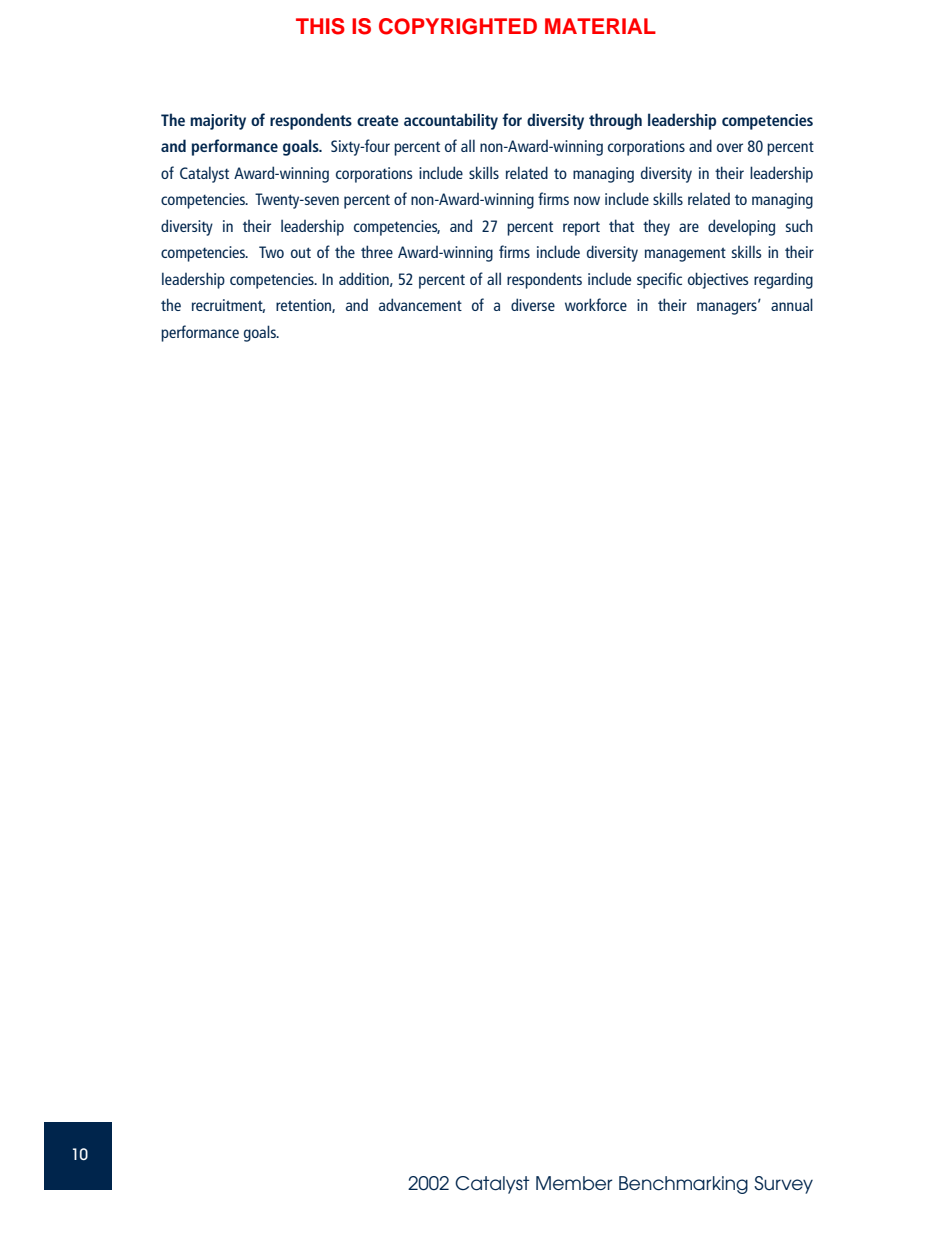 Image resolution: width=952 pixels, height=1233 pixels. I want to click on annual, so click(792, 304).
